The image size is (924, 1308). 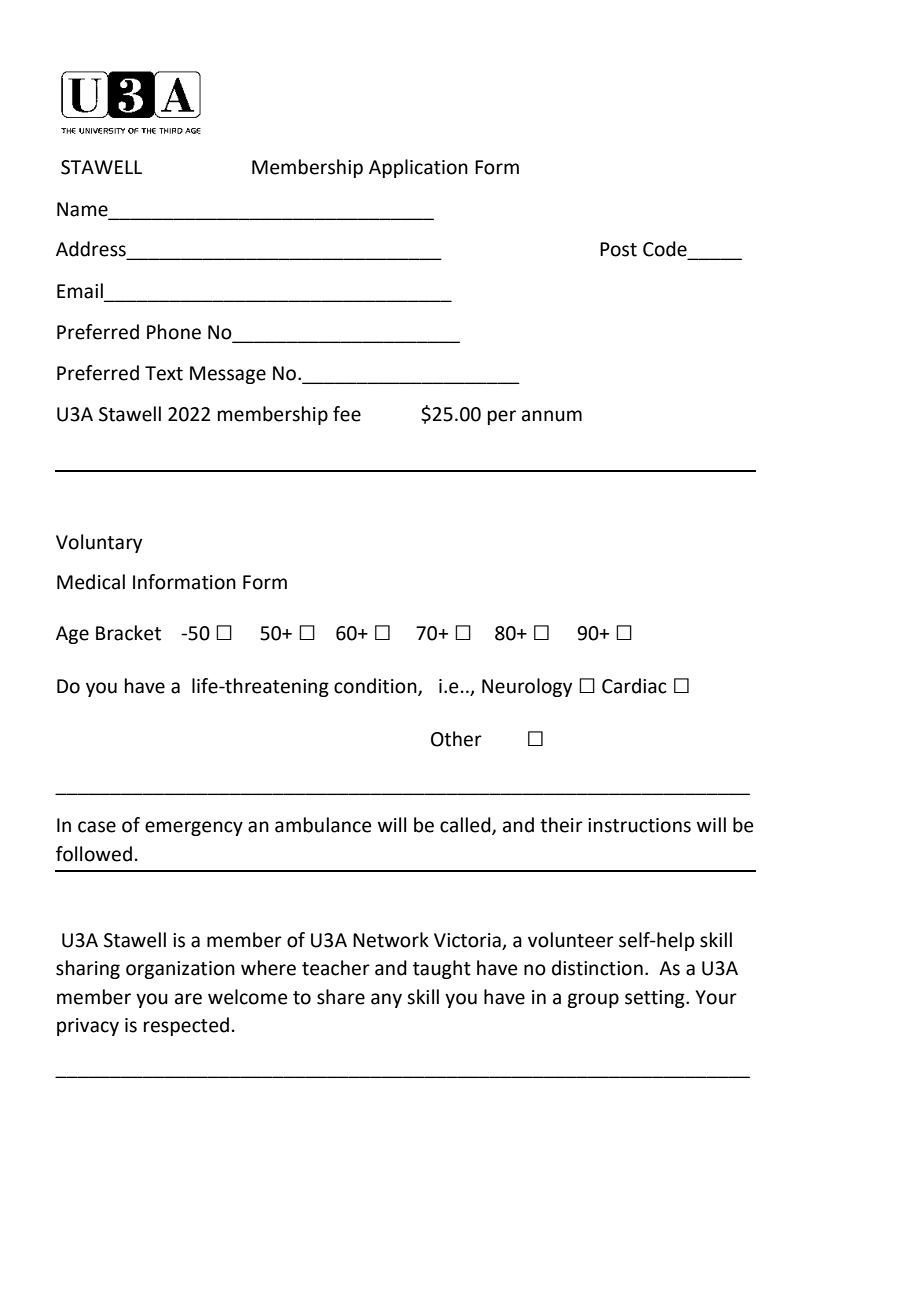 I want to click on fee, so click(x=347, y=414).
